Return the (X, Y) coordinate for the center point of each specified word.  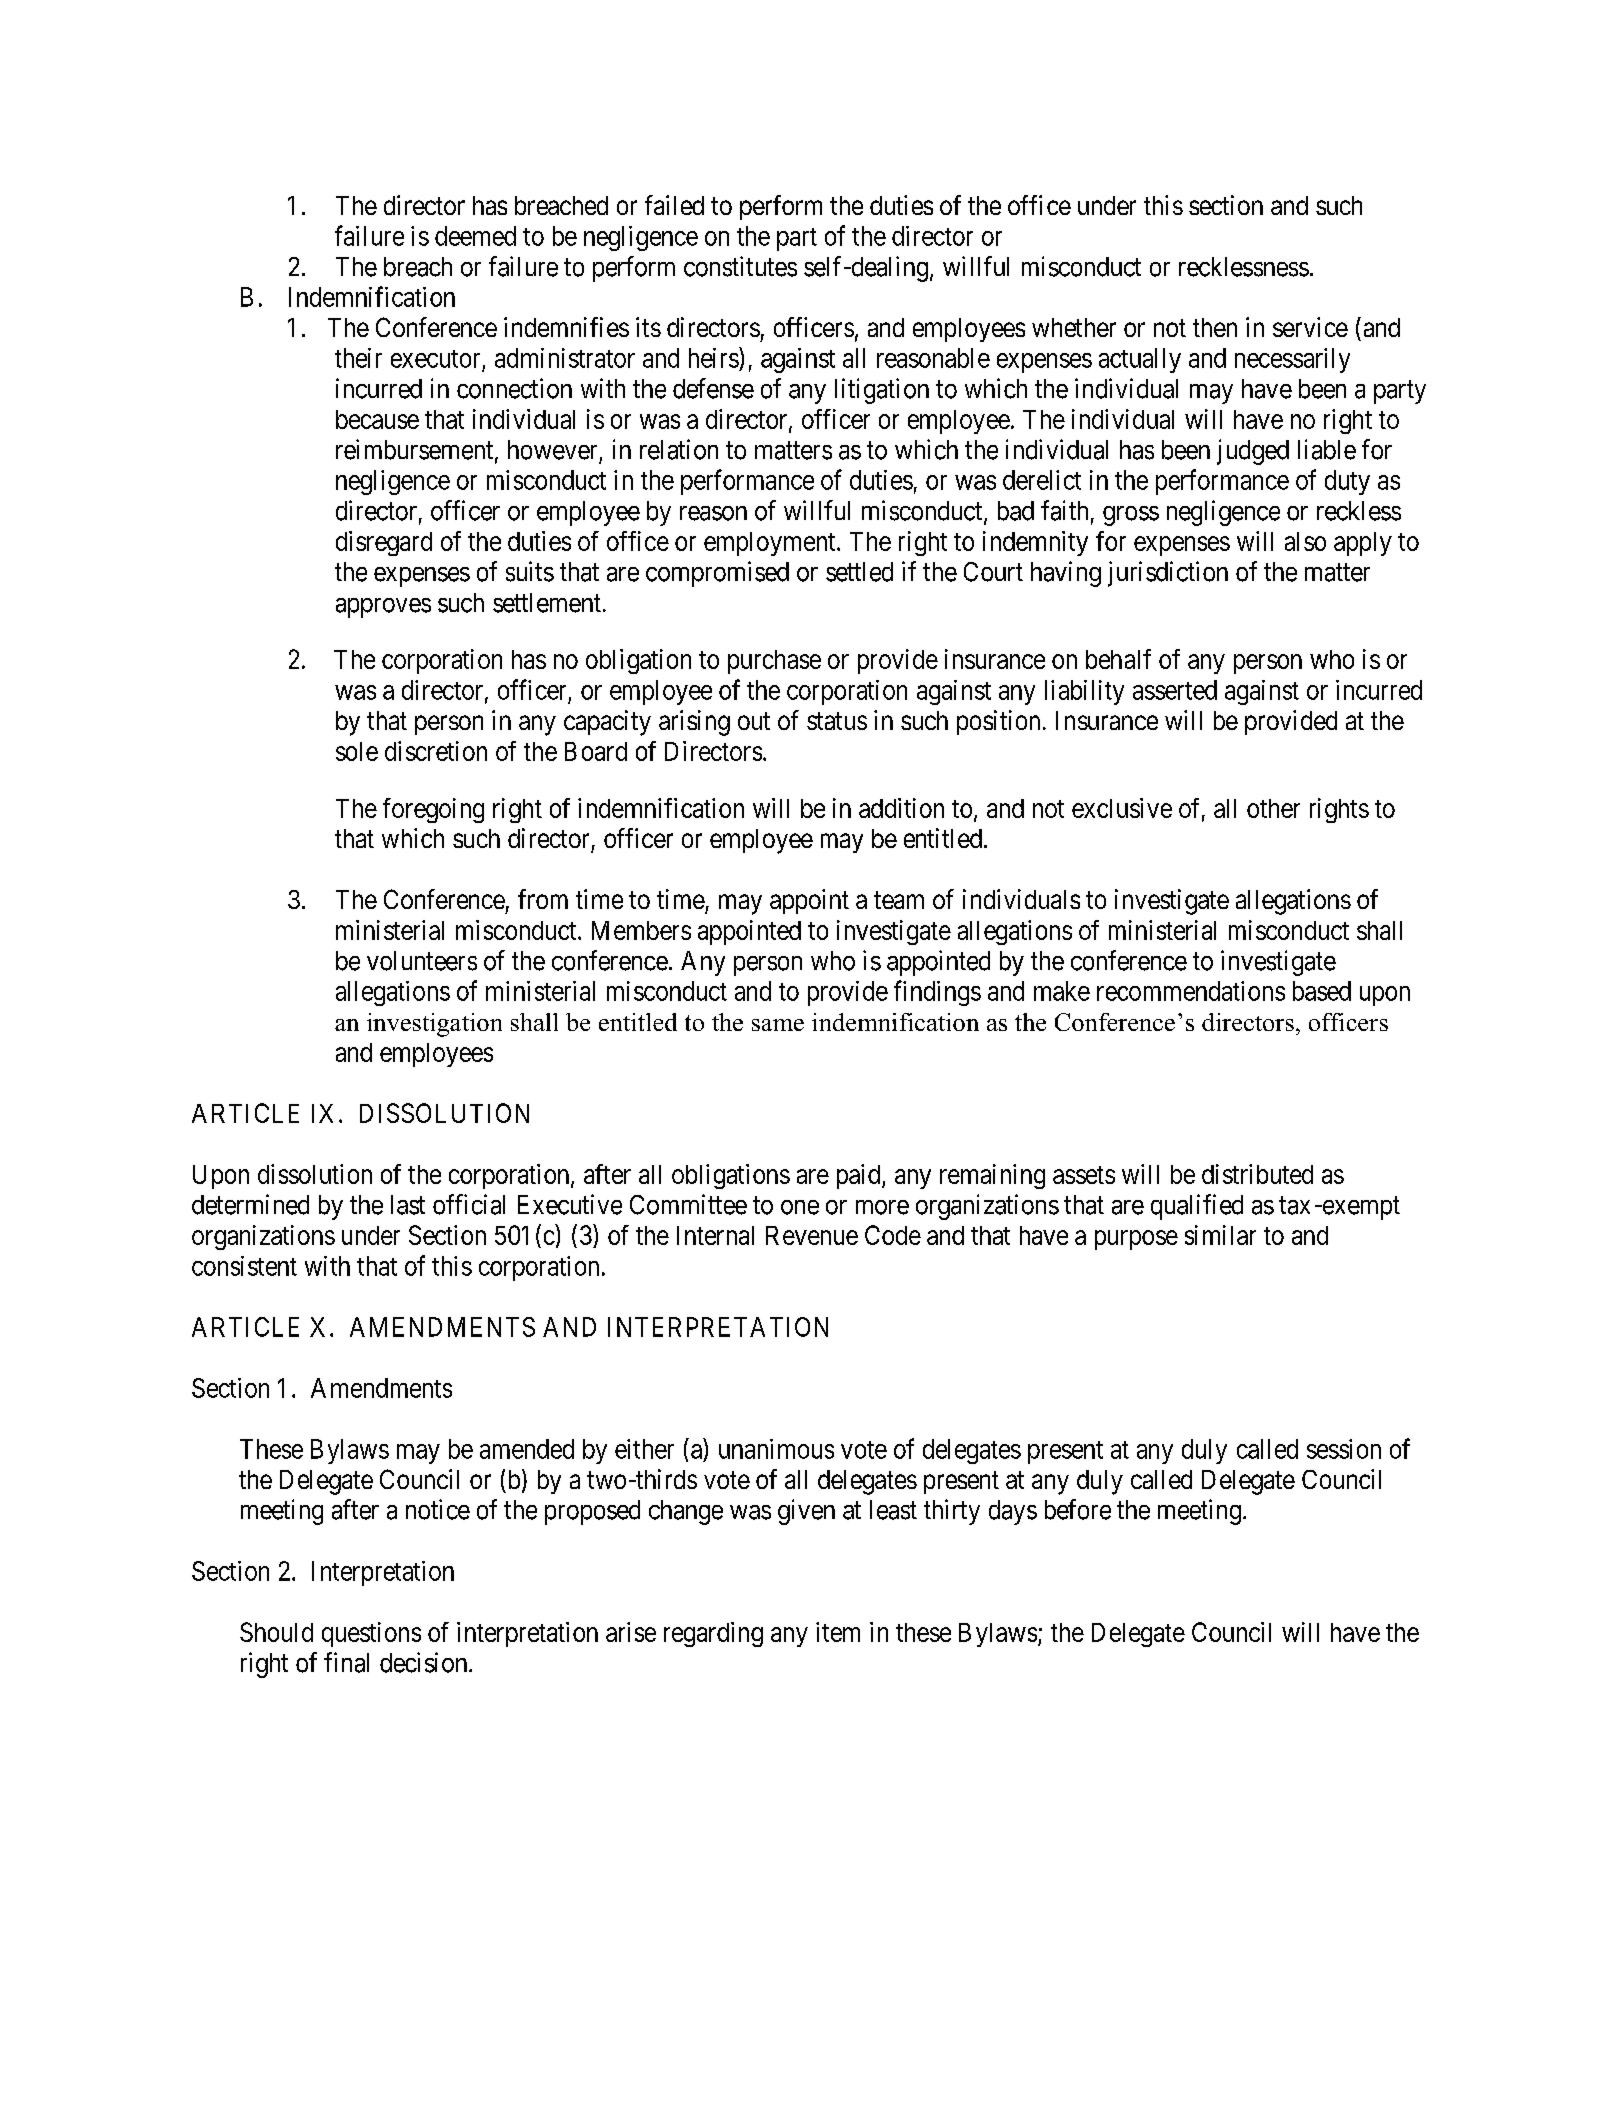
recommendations (1191, 991)
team (899, 900)
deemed (475, 236)
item (838, 1632)
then (1215, 327)
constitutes (740, 266)
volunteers (422, 961)
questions (371, 1634)
